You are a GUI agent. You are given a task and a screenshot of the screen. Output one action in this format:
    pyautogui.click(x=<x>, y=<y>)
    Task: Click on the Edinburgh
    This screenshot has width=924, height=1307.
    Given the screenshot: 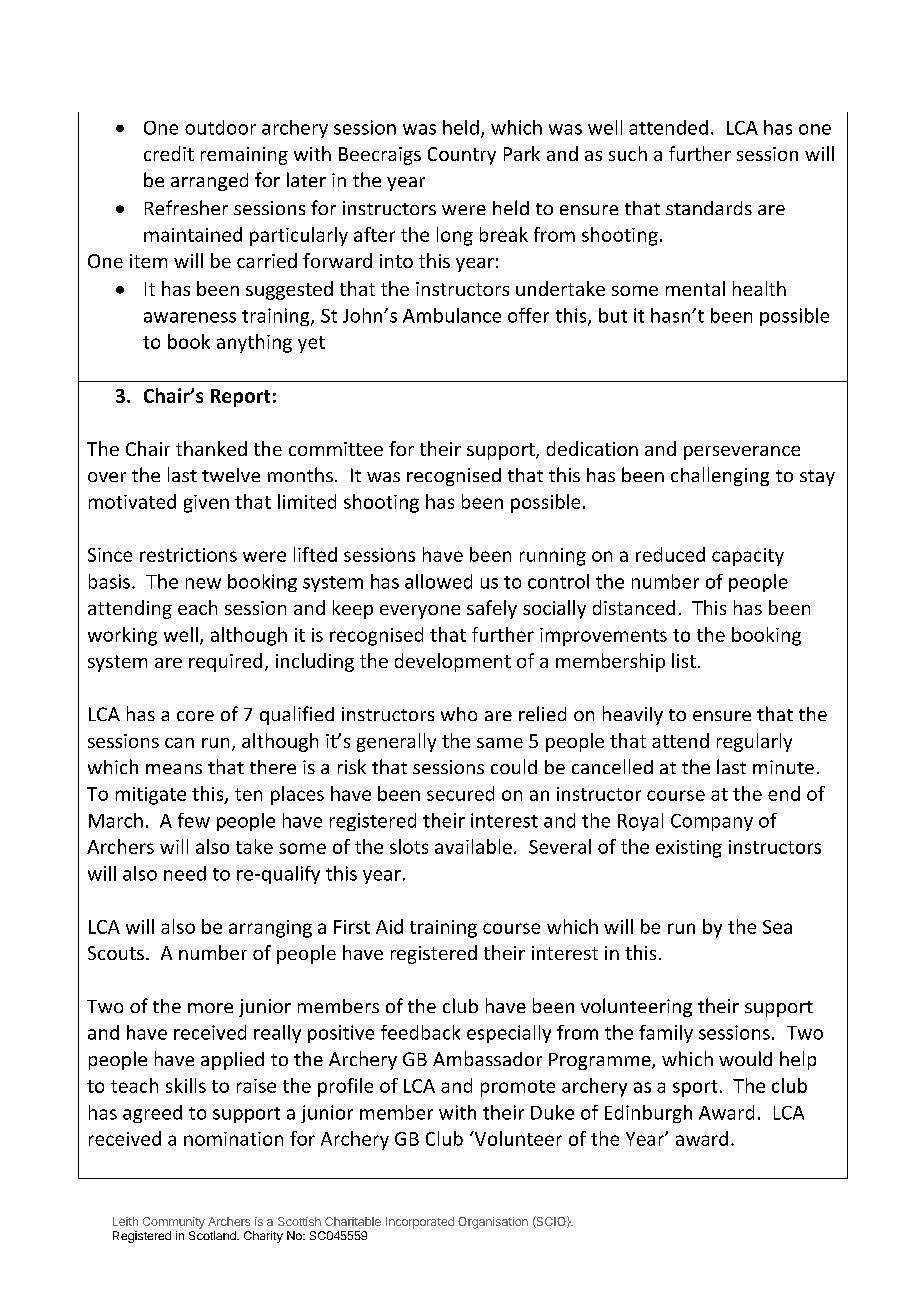 What is the action you would take?
    pyautogui.click(x=648, y=1114)
